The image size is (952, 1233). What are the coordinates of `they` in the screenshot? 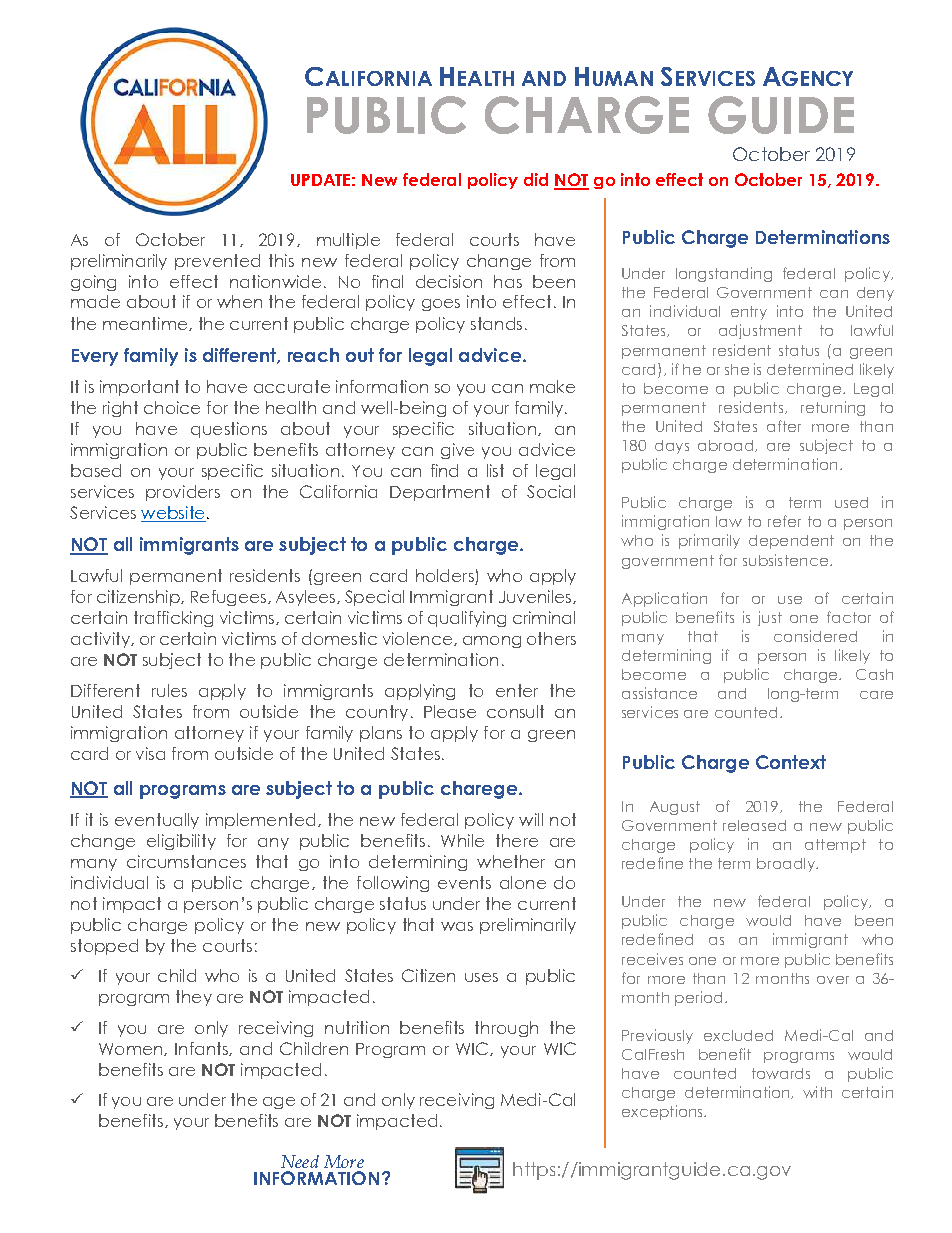 It's located at (194, 998).
